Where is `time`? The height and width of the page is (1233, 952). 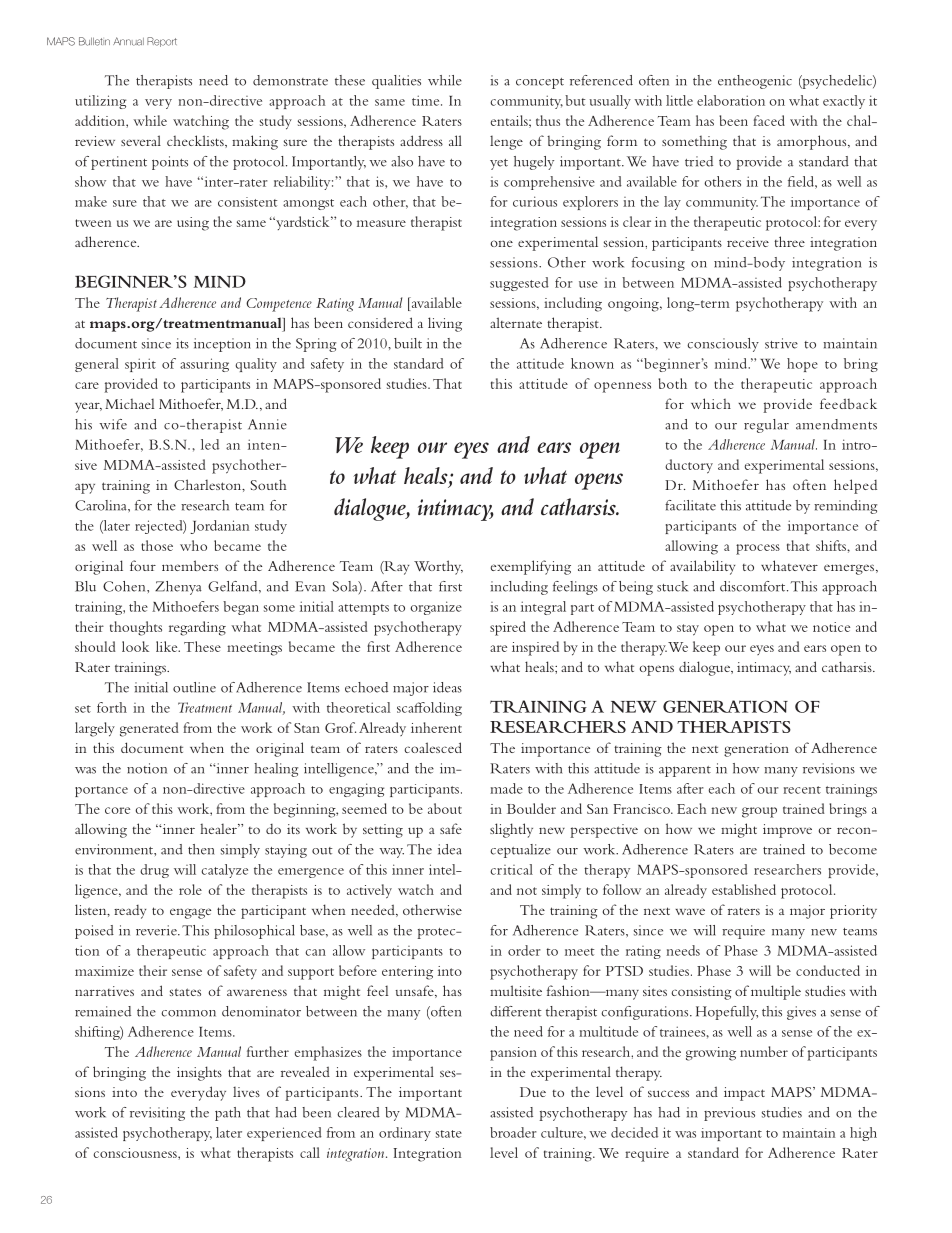
time is located at coordinates (427, 100).
